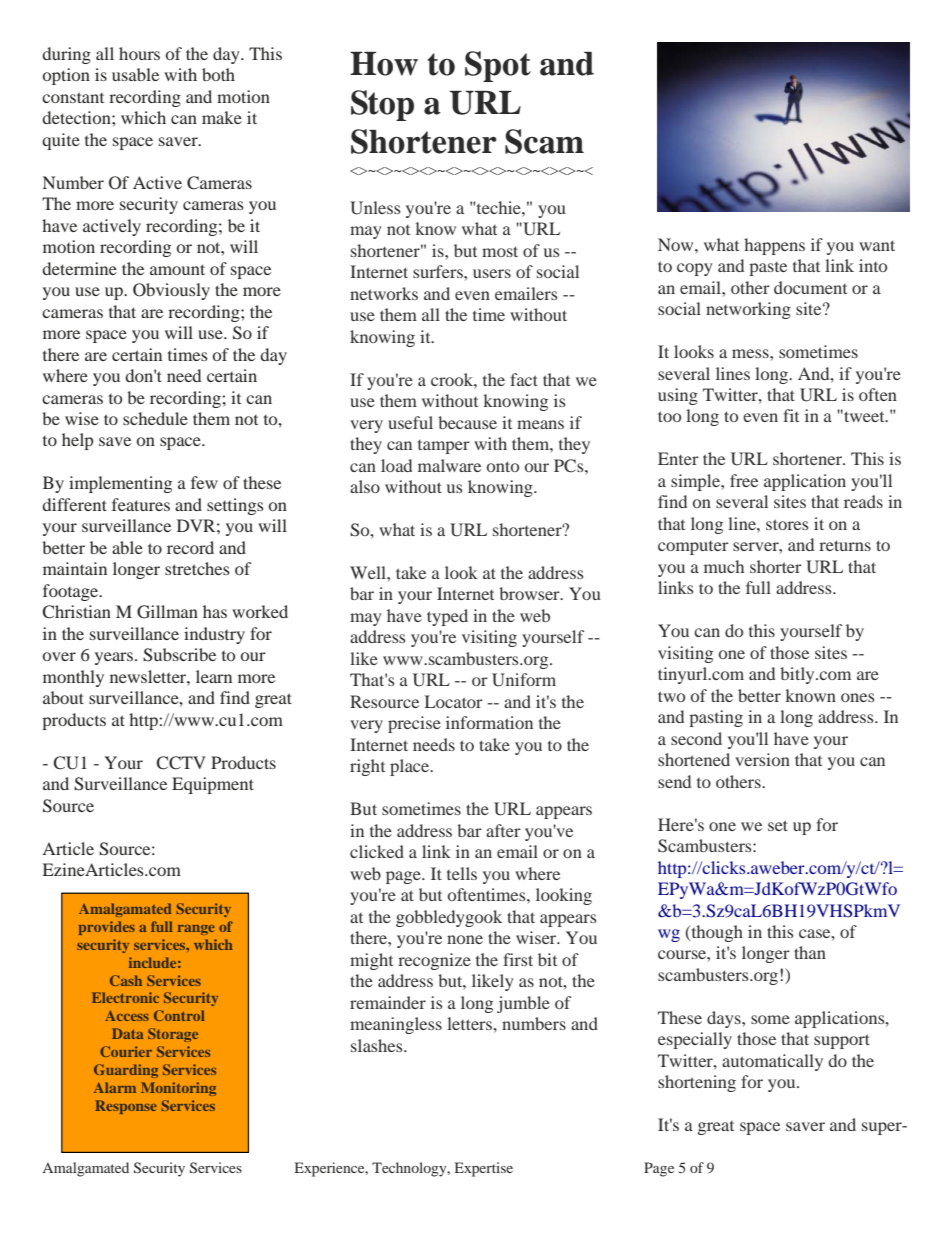  Describe the element at coordinates (774, 246) in the image. I see `happens` at that location.
